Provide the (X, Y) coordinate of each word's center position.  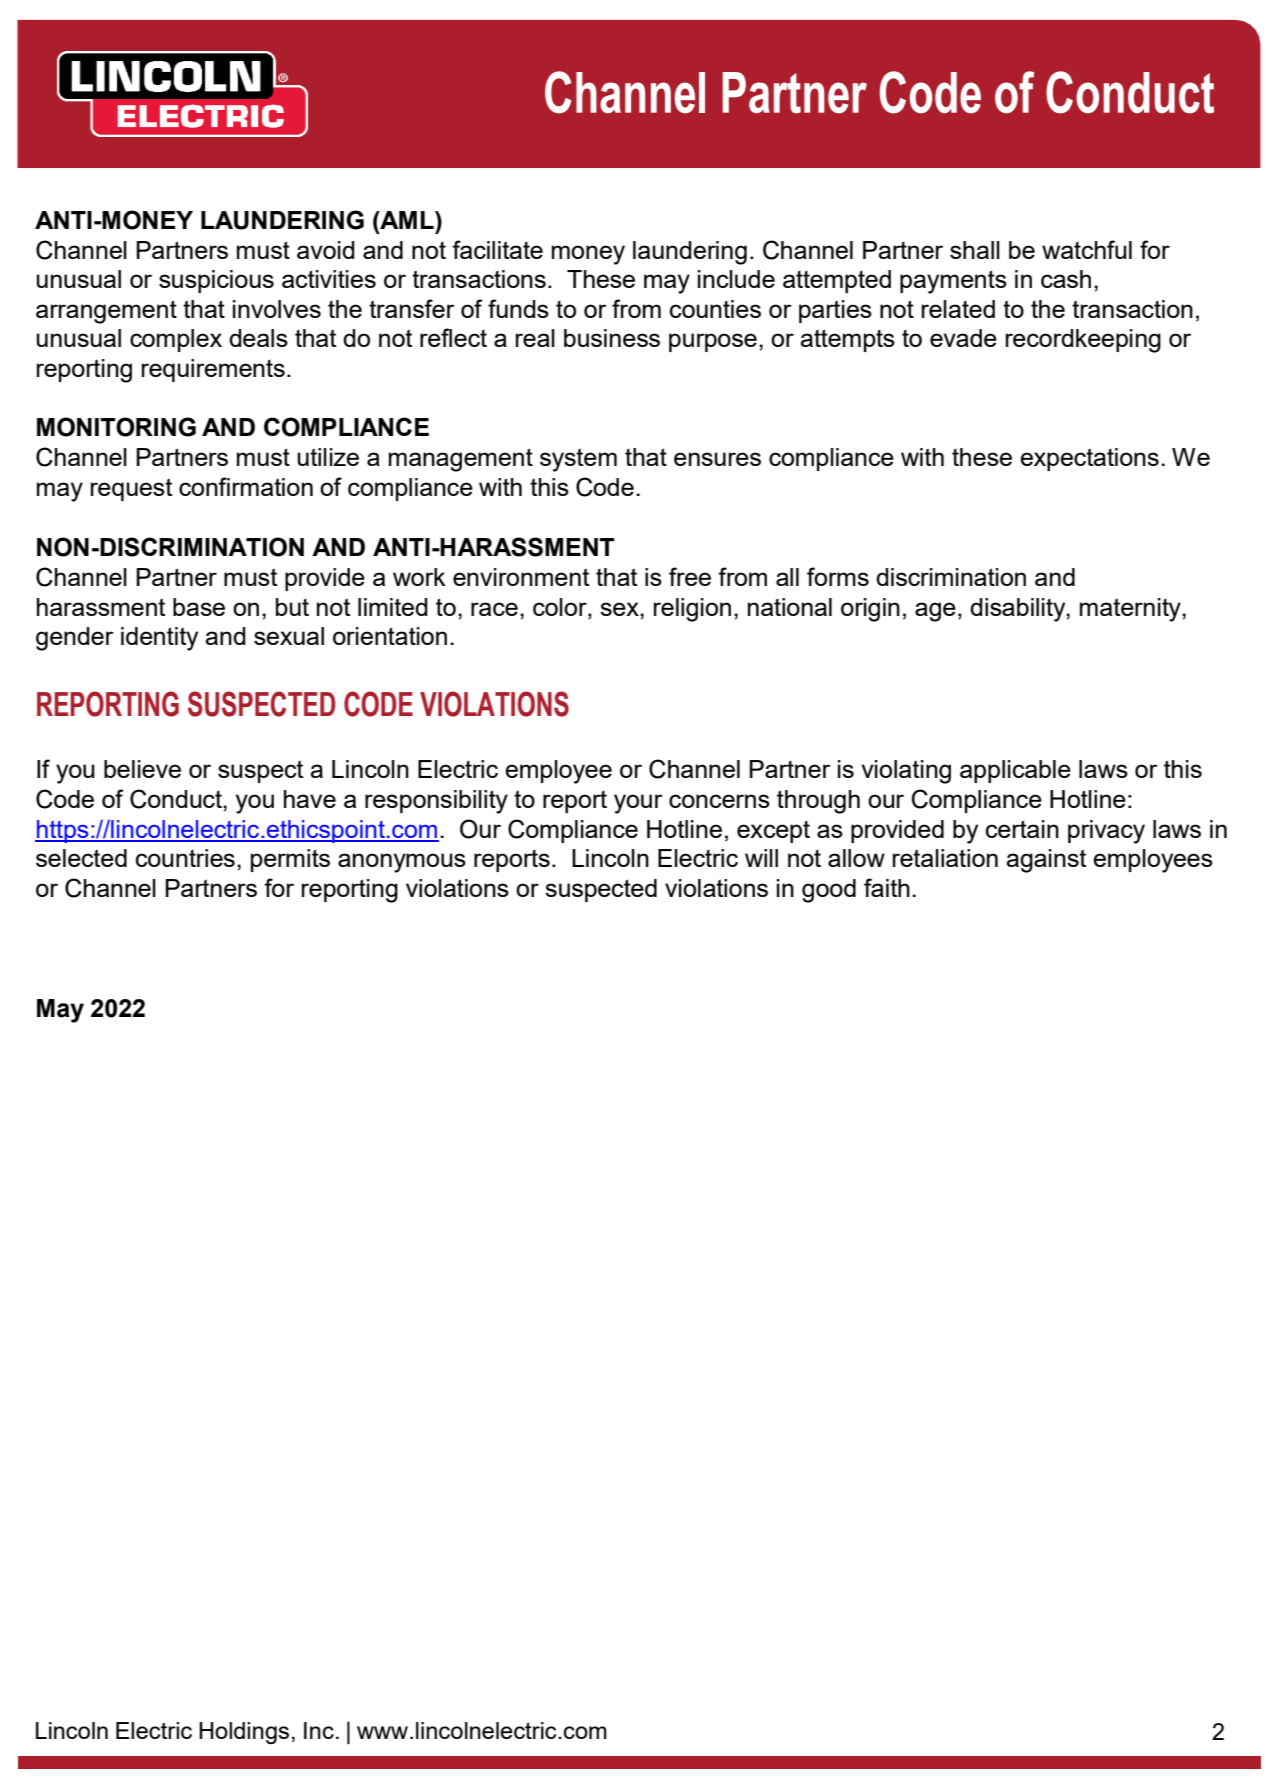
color (561, 607)
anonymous (402, 863)
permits (290, 860)
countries (185, 858)
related (958, 309)
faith (887, 887)
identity (159, 639)
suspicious (216, 281)
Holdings (244, 1733)
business (612, 338)
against (1046, 861)
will (761, 858)
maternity (1131, 610)
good (829, 891)
